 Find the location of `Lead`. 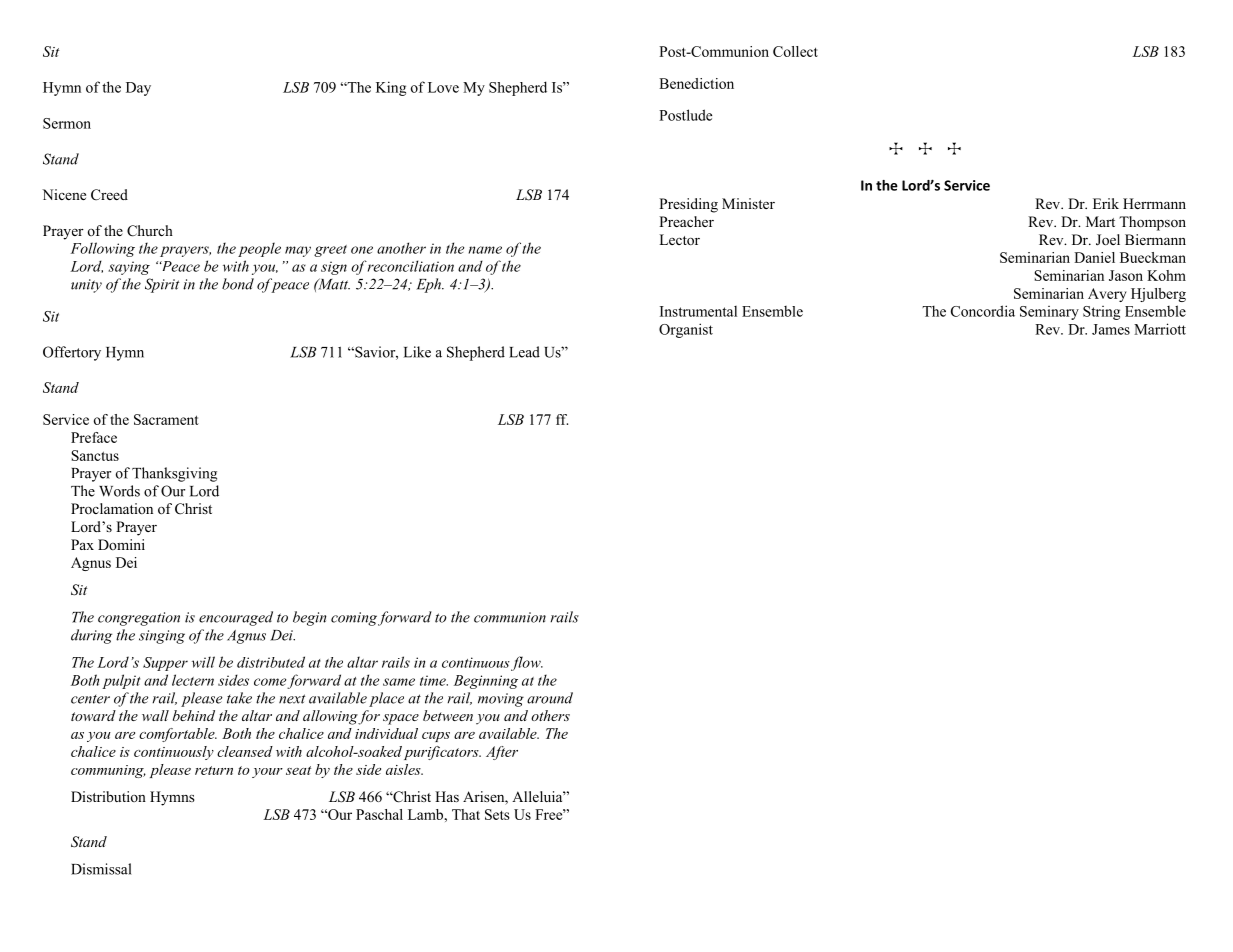

Lead is located at coordinates (524, 352).
